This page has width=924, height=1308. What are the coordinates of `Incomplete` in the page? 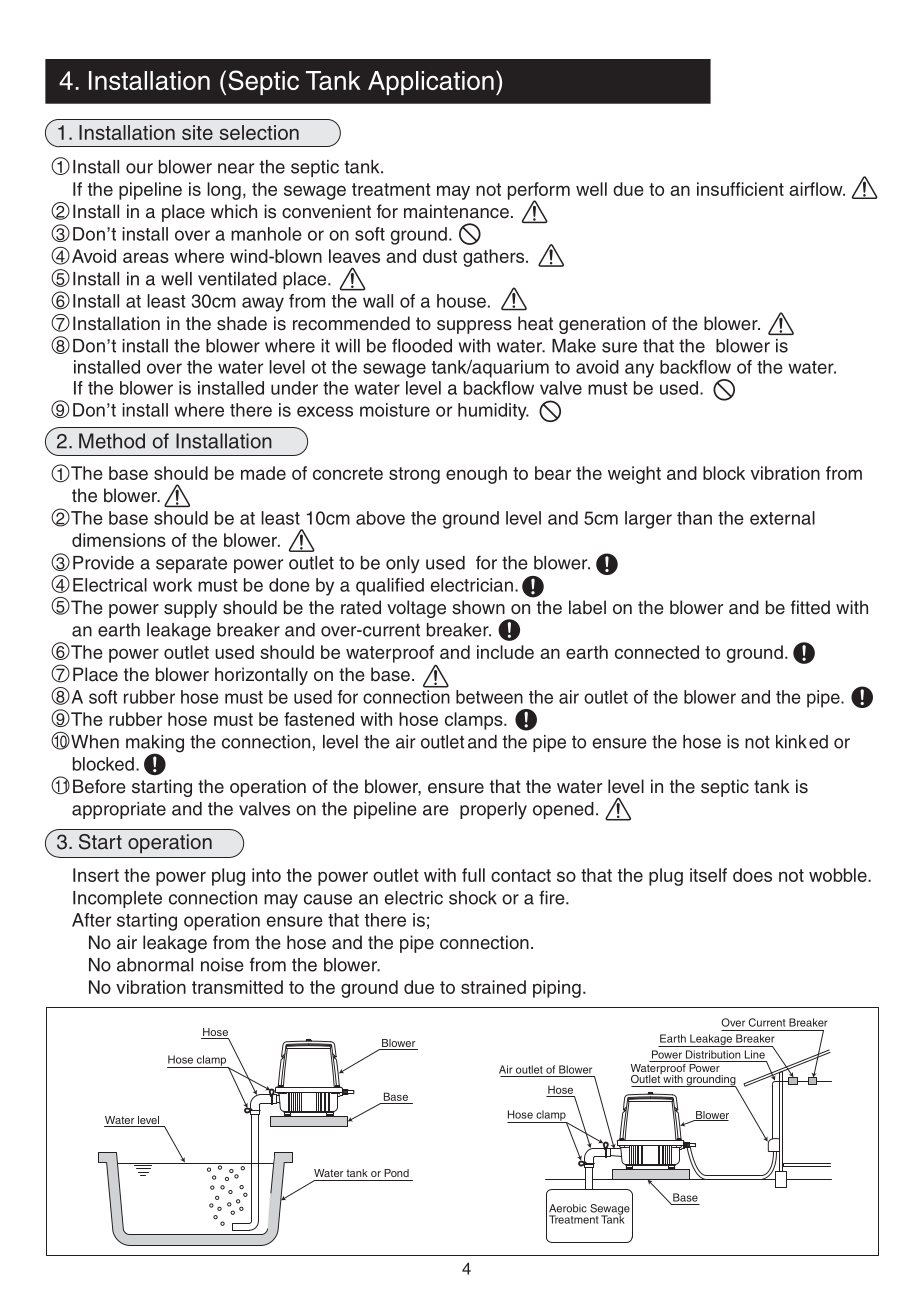 It's located at (117, 899).
